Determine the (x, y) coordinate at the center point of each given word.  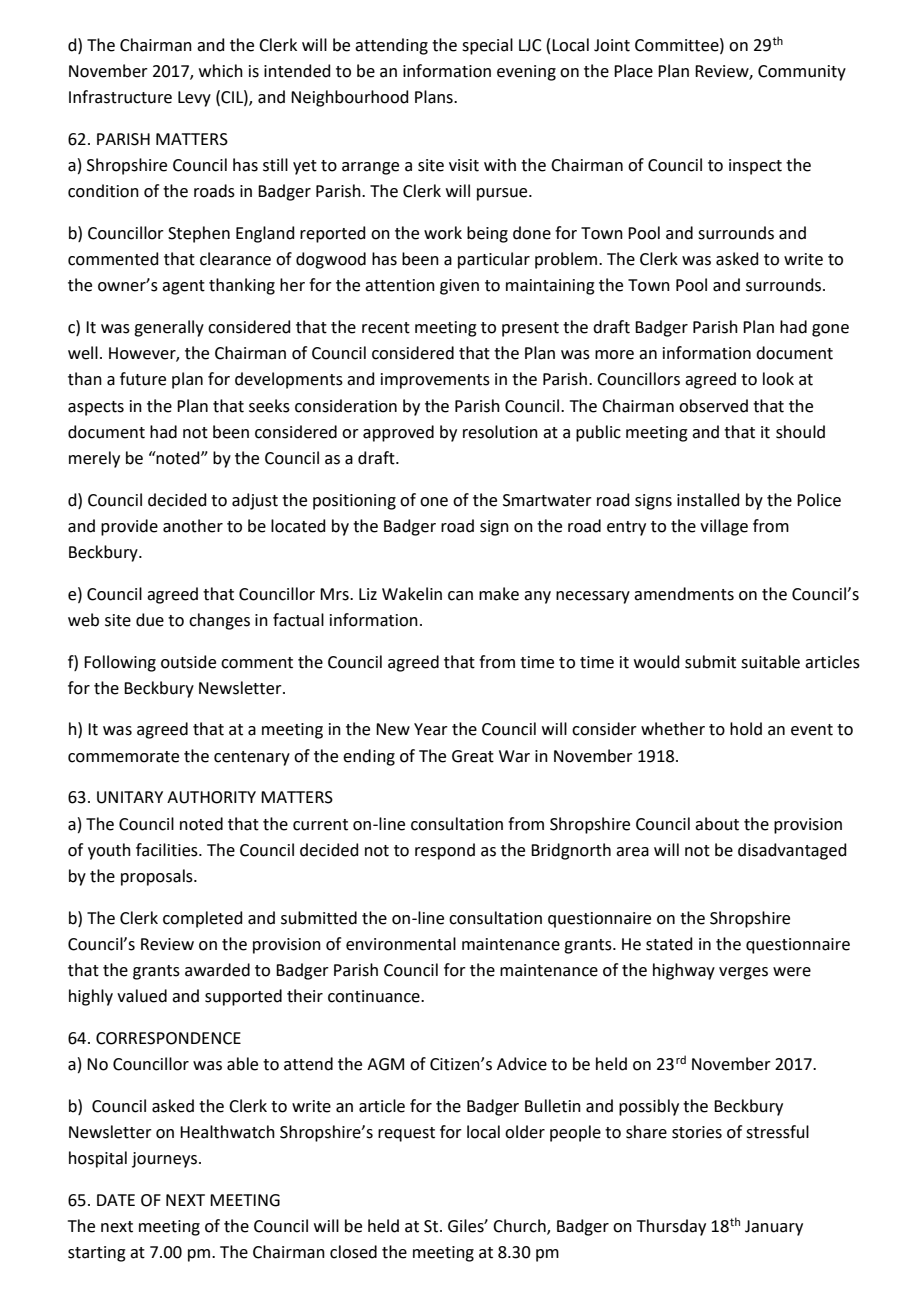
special (487, 46)
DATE (116, 1200)
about (717, 824)
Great (473, 756)
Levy (194, 99)
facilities (168, 850)
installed (708, 500)
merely (94, 459)
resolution (500, 432)
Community (802, 73)
